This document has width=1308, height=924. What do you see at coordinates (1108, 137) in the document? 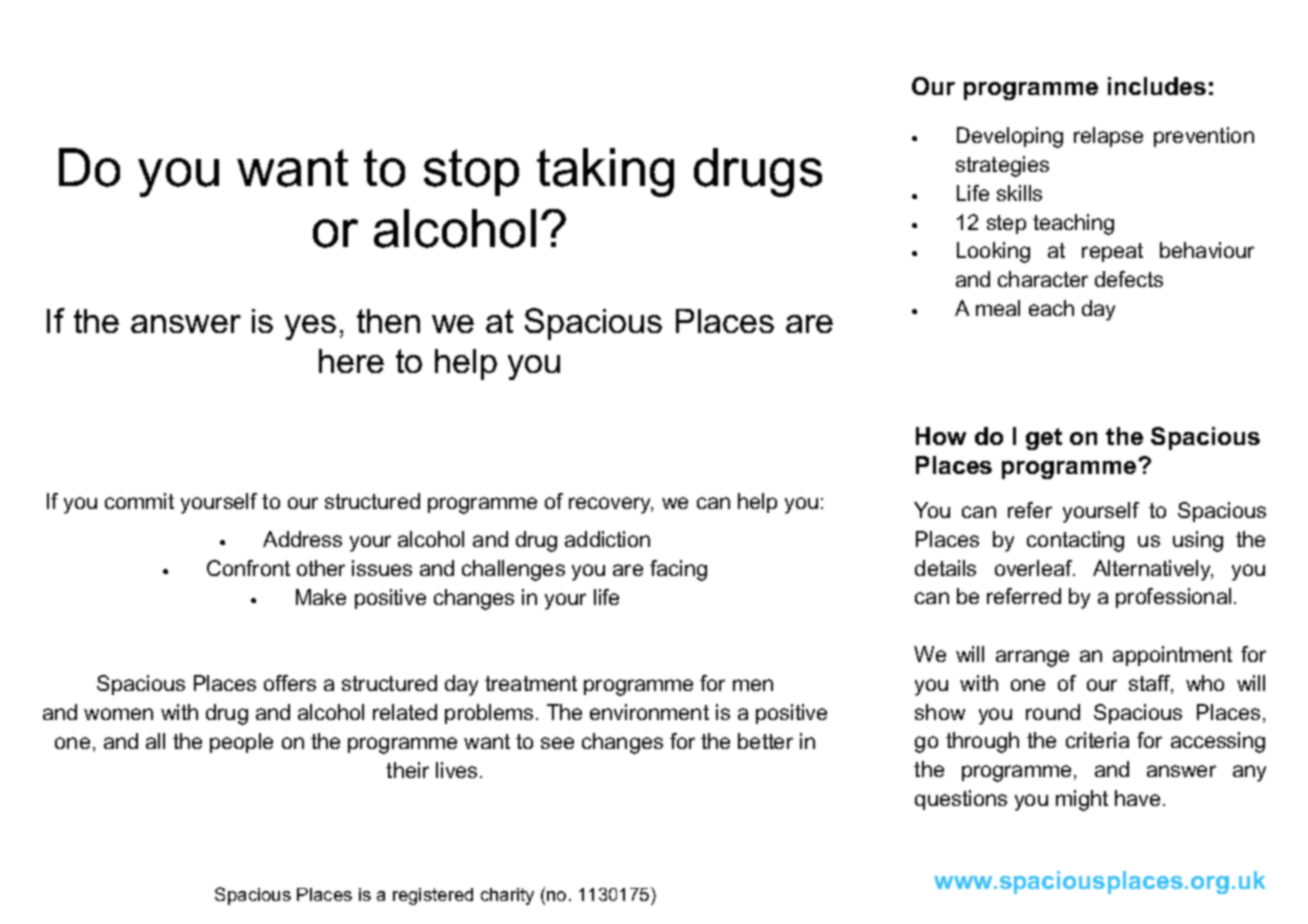
I see `relapse` at bounding box center [1108, 137].
